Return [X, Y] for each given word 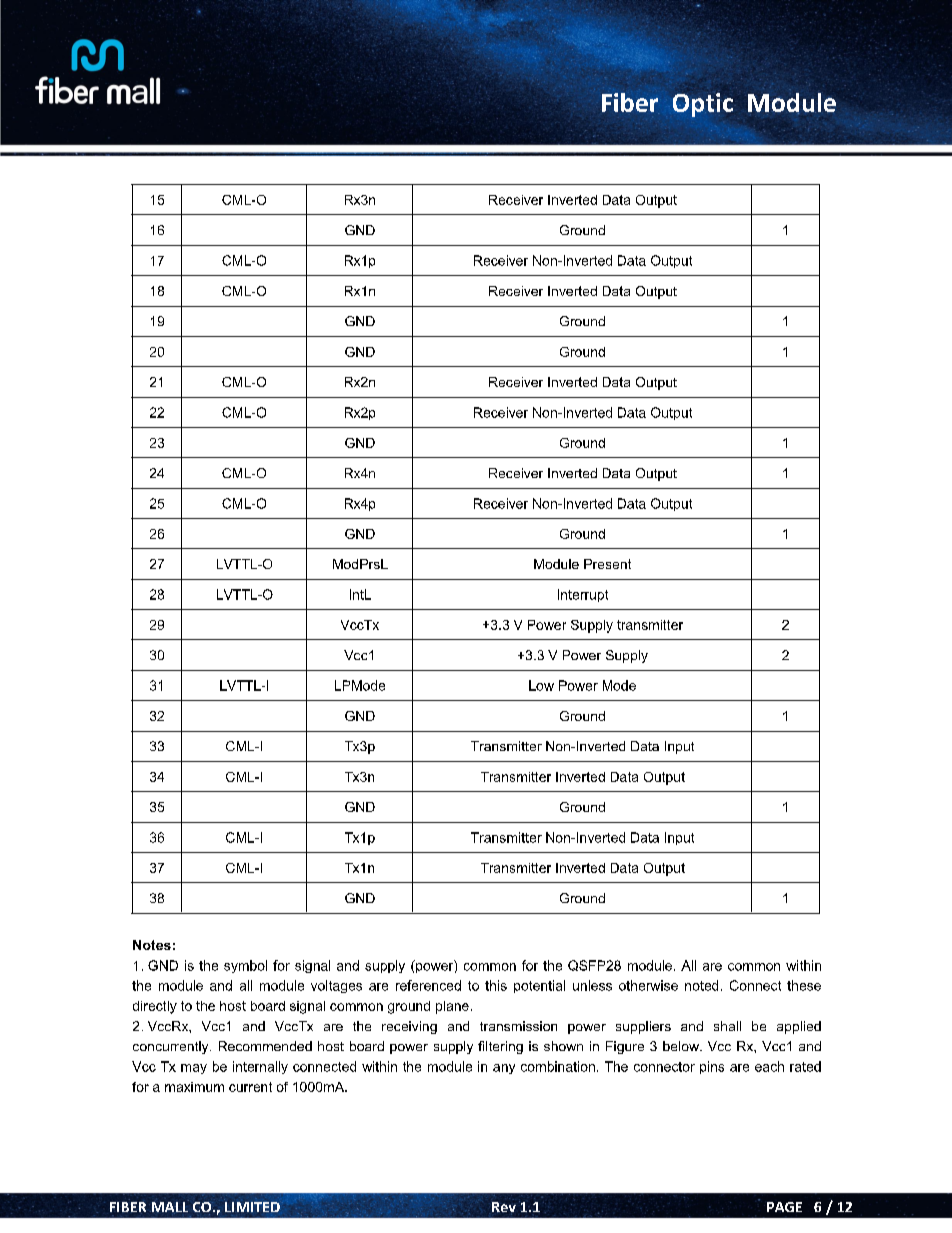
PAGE [784, 1207]
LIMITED [252, 1207]
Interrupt [583, 595]
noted [701, 985]
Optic [703, 105]
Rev [504, 1207]
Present [607, 564]
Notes [152, 945]
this [496, 985]
